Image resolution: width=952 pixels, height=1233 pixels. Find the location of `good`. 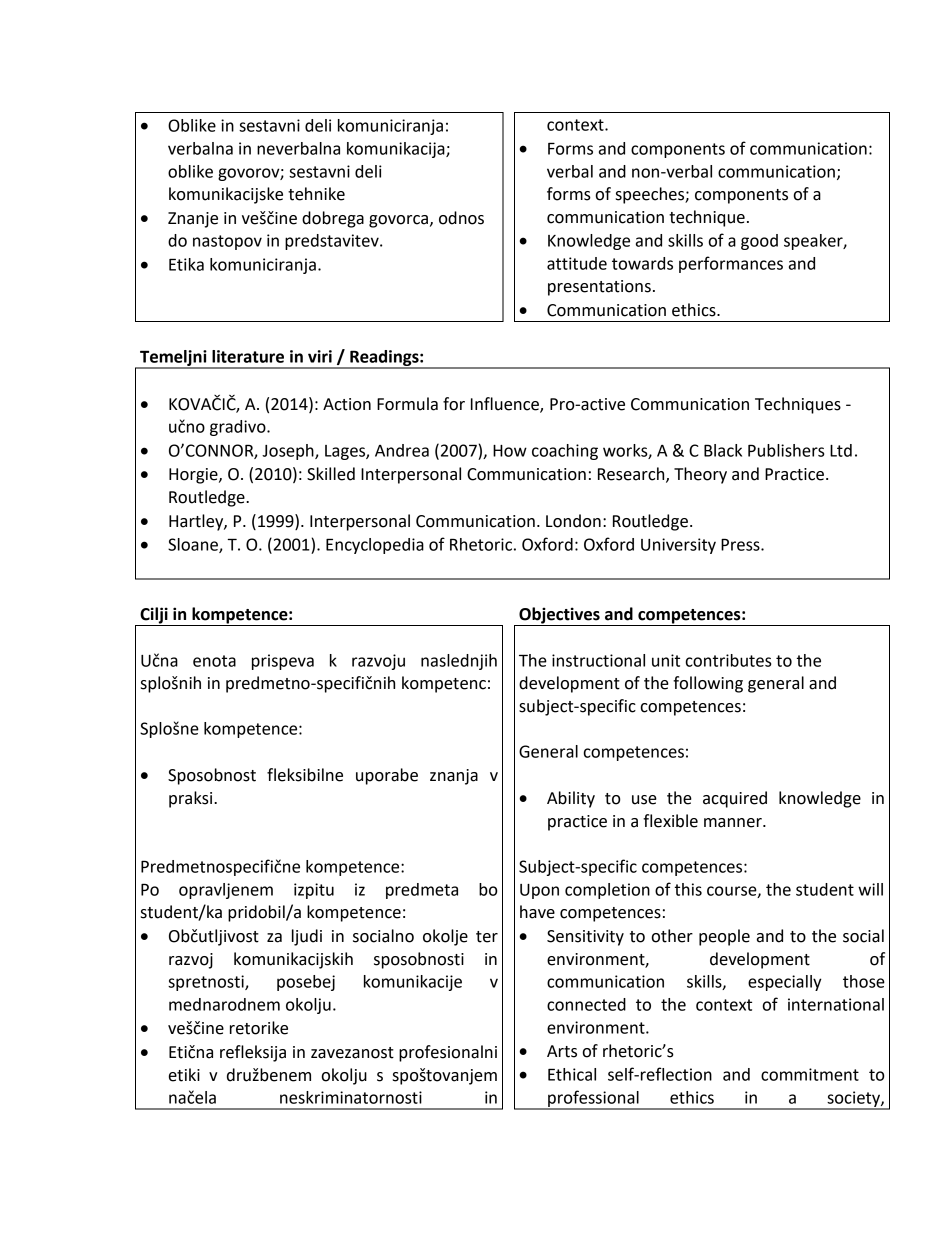

good is located at coordinates (759, 242).
